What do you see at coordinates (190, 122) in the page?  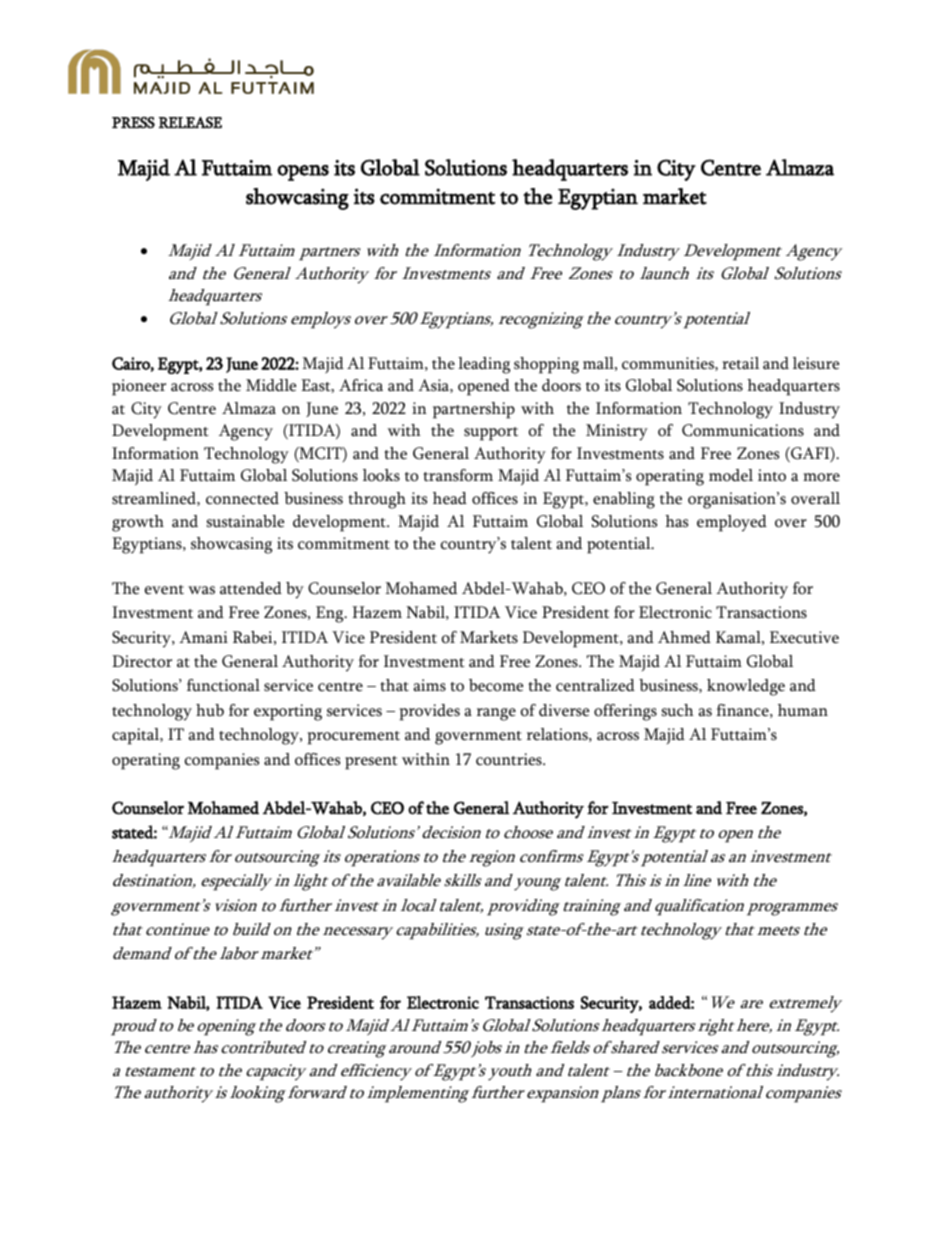 I see `RELEASE` at bounding box center [190, 122].
